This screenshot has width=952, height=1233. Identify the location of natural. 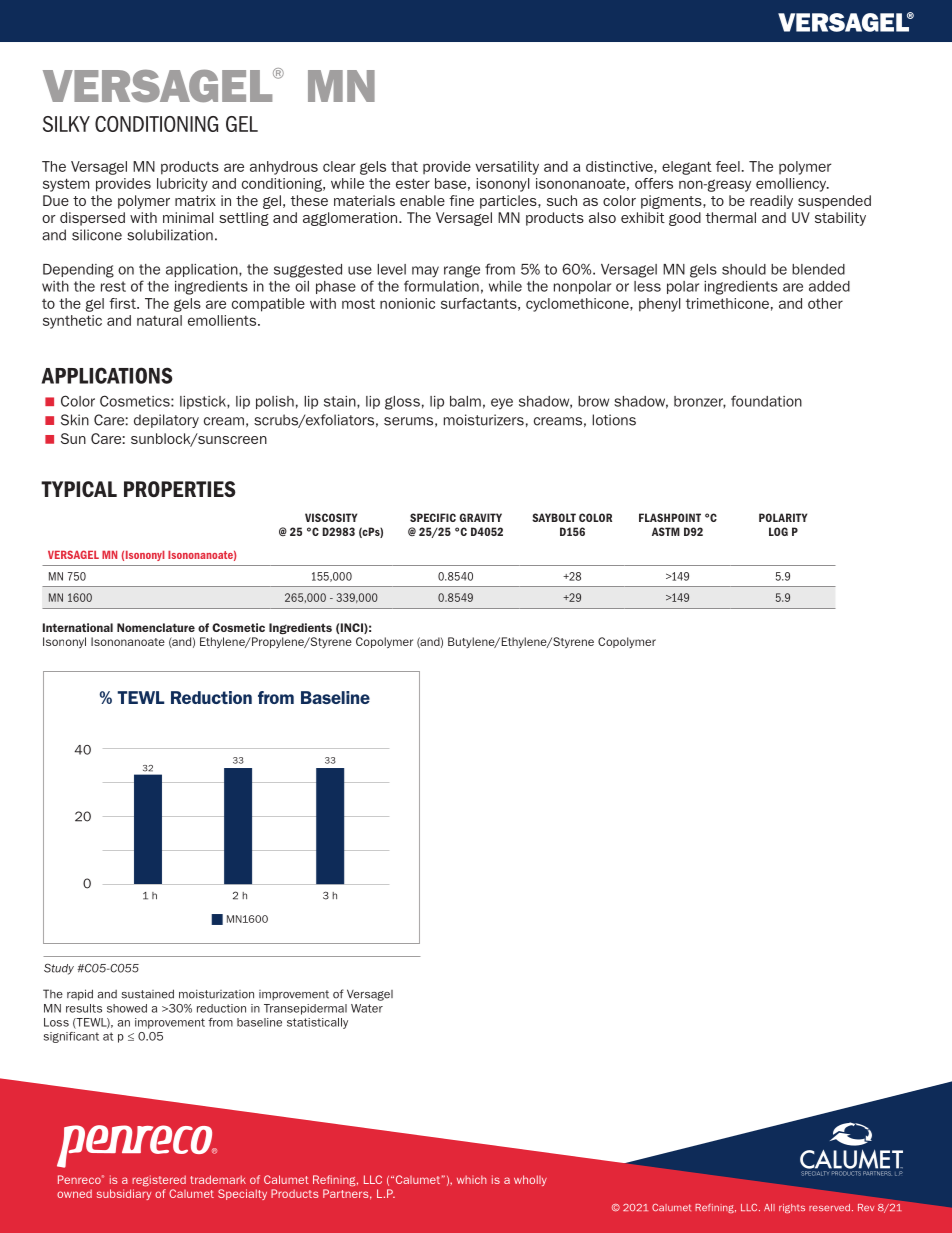
(159, 320).
